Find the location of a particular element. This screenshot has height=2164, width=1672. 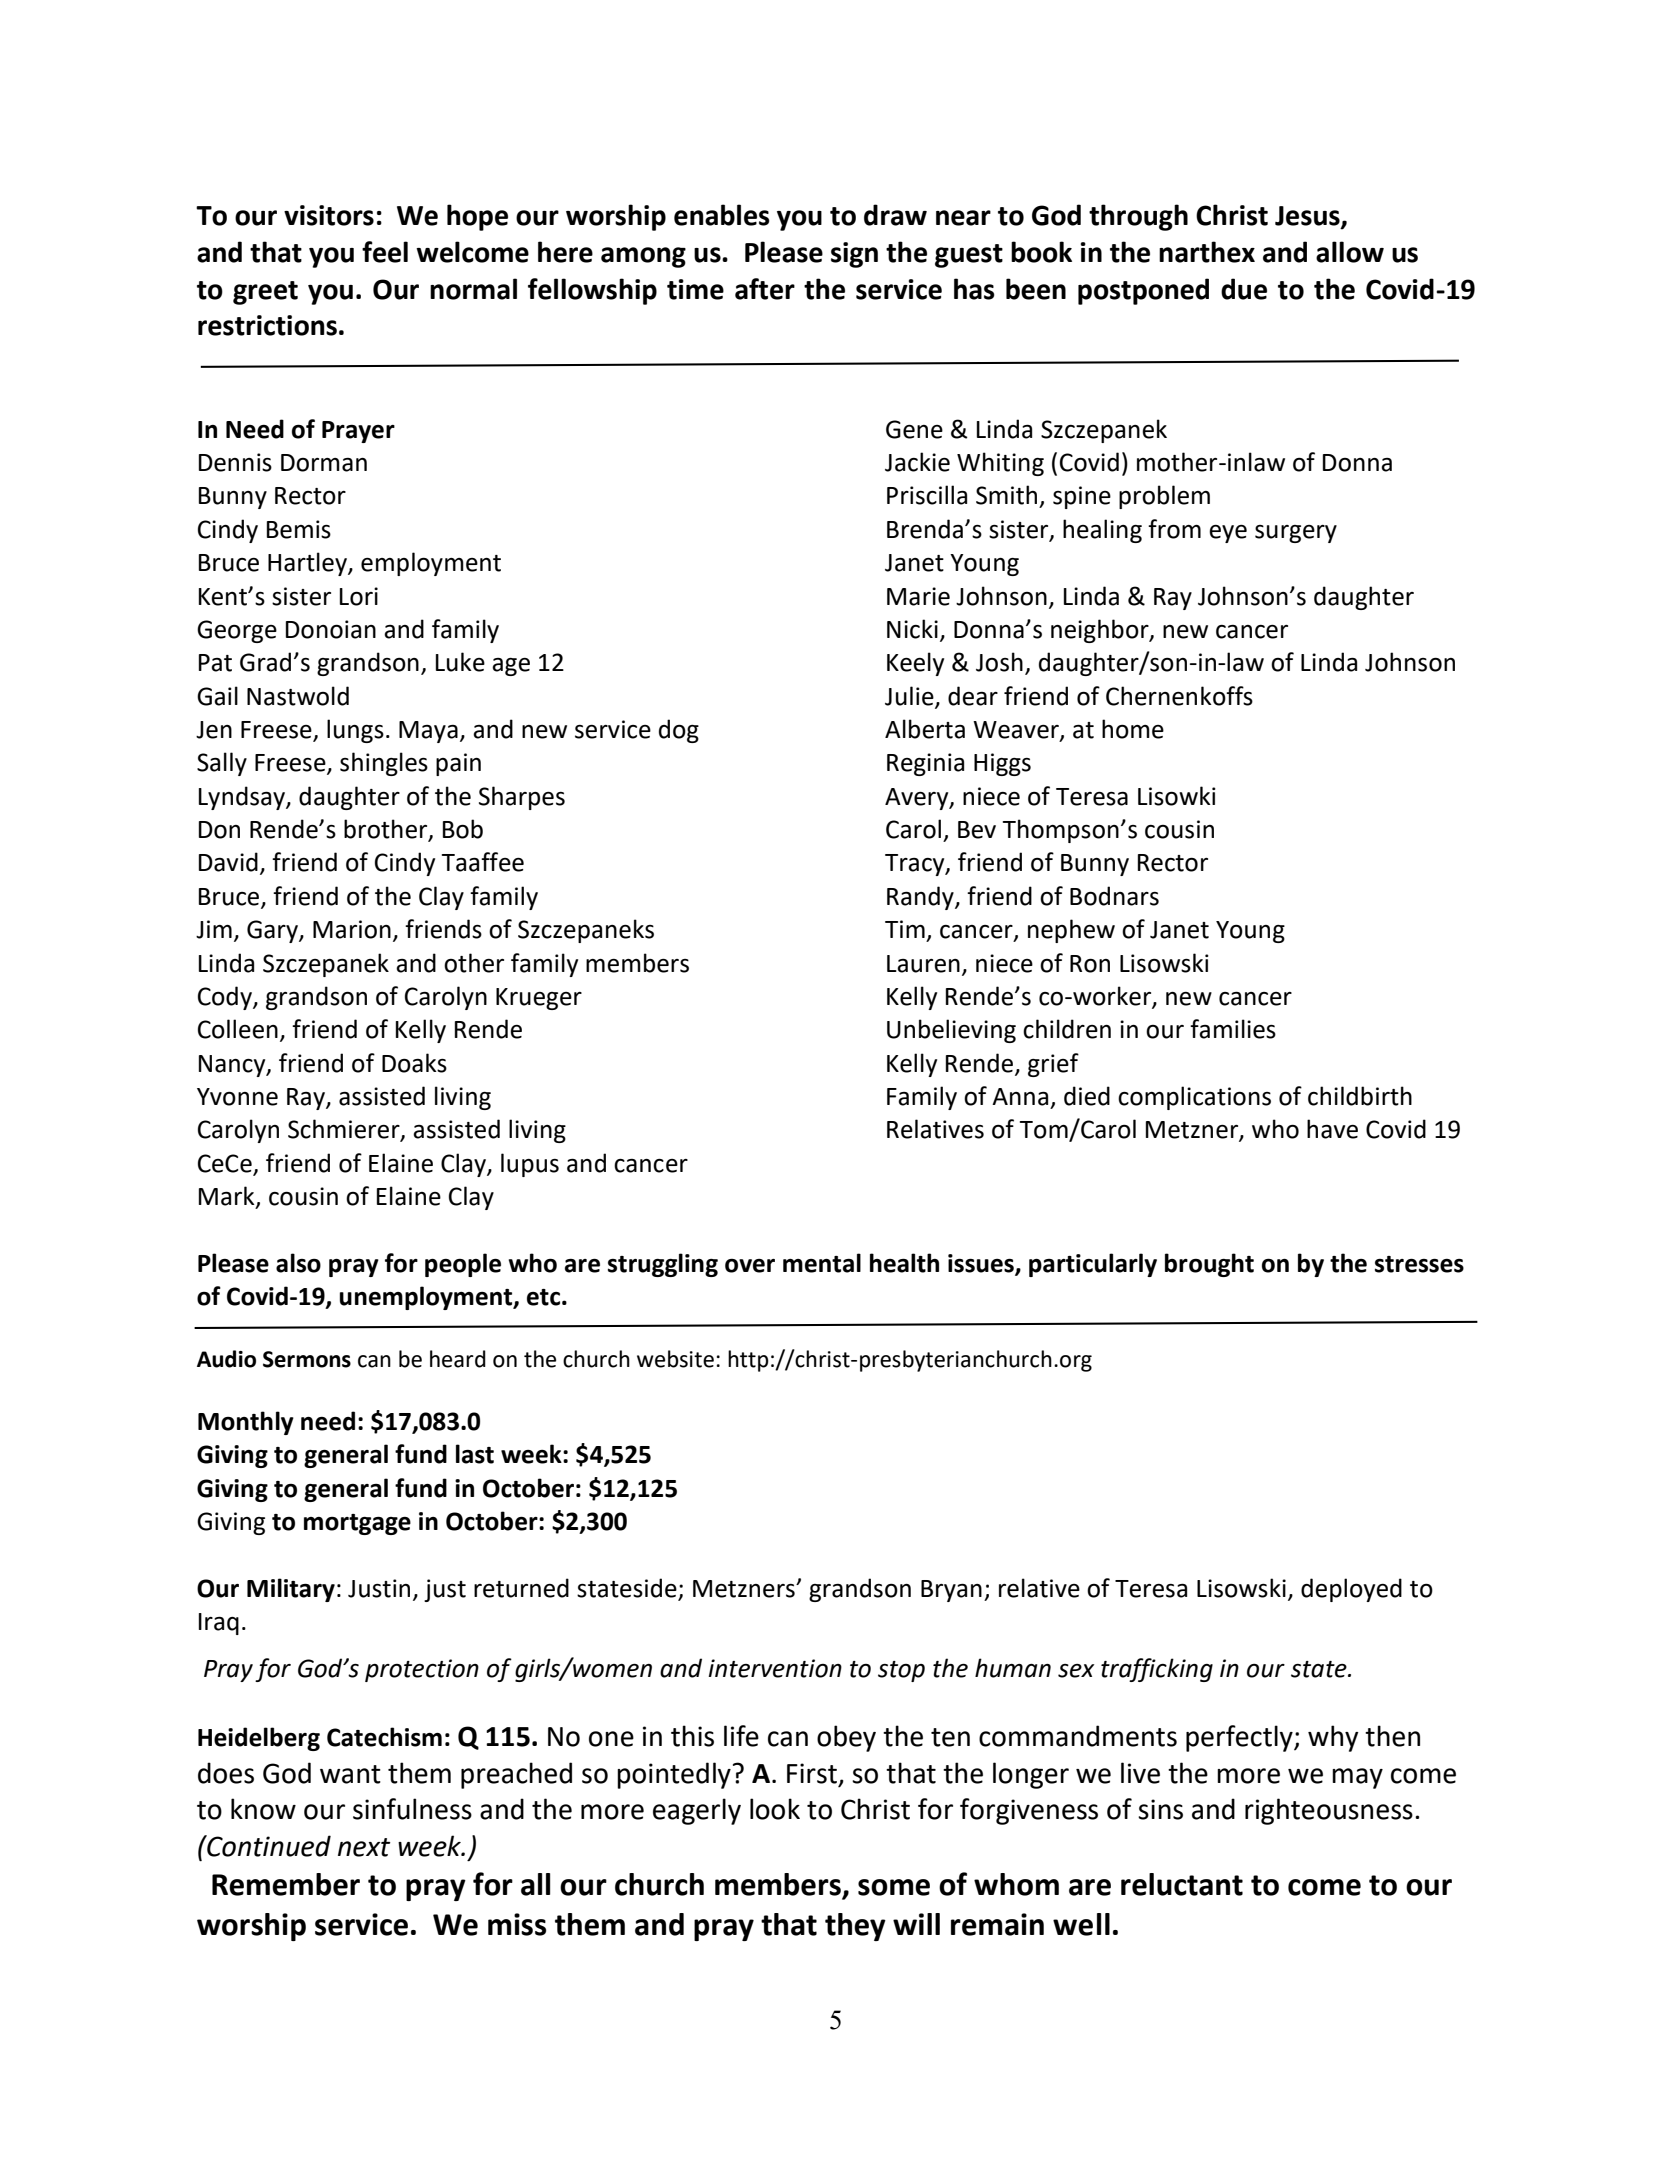

some is located at coordinates (894, 1887).
